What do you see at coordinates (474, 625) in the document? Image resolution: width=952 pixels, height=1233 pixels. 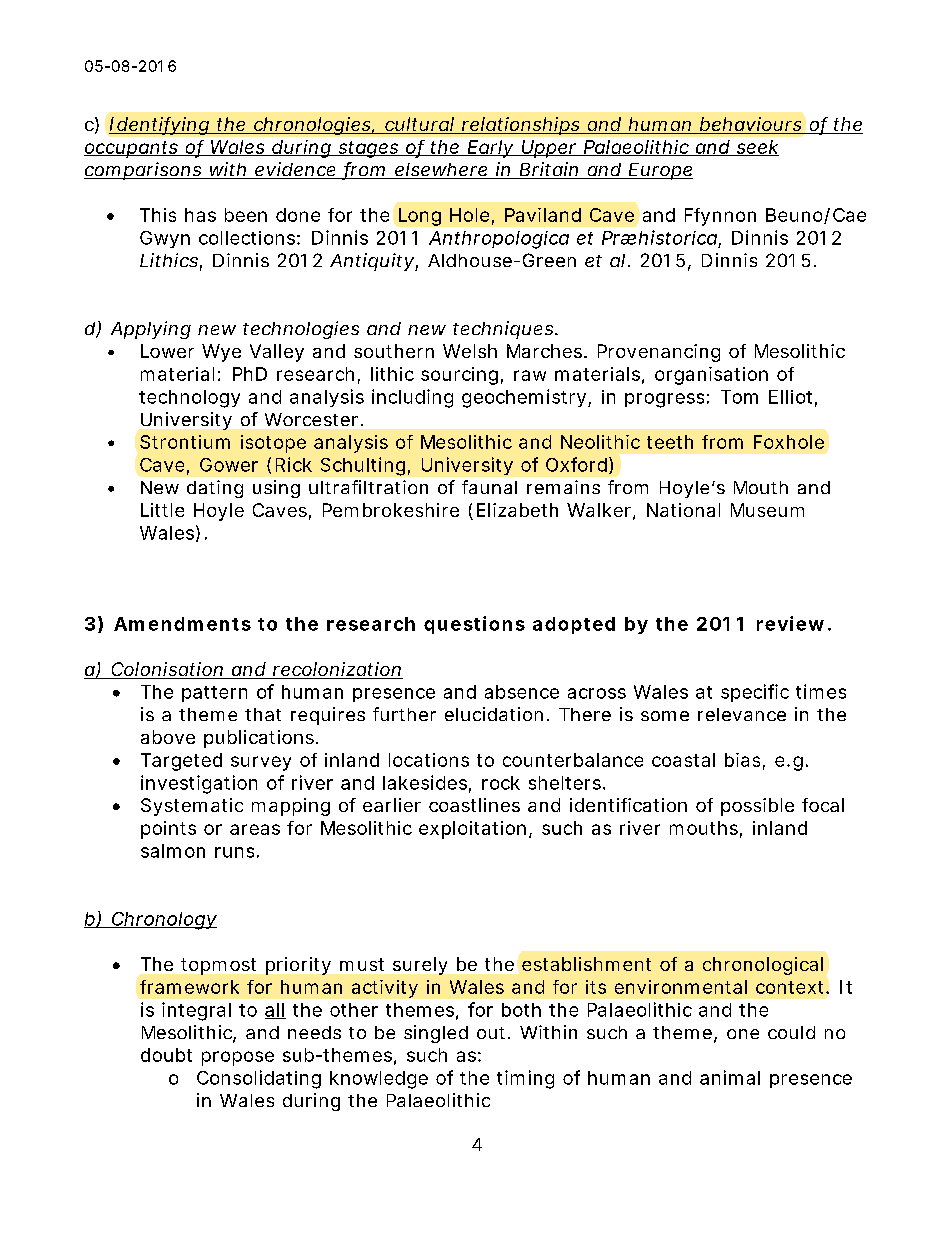 I see `questions` at bounding box center [474, 625].
